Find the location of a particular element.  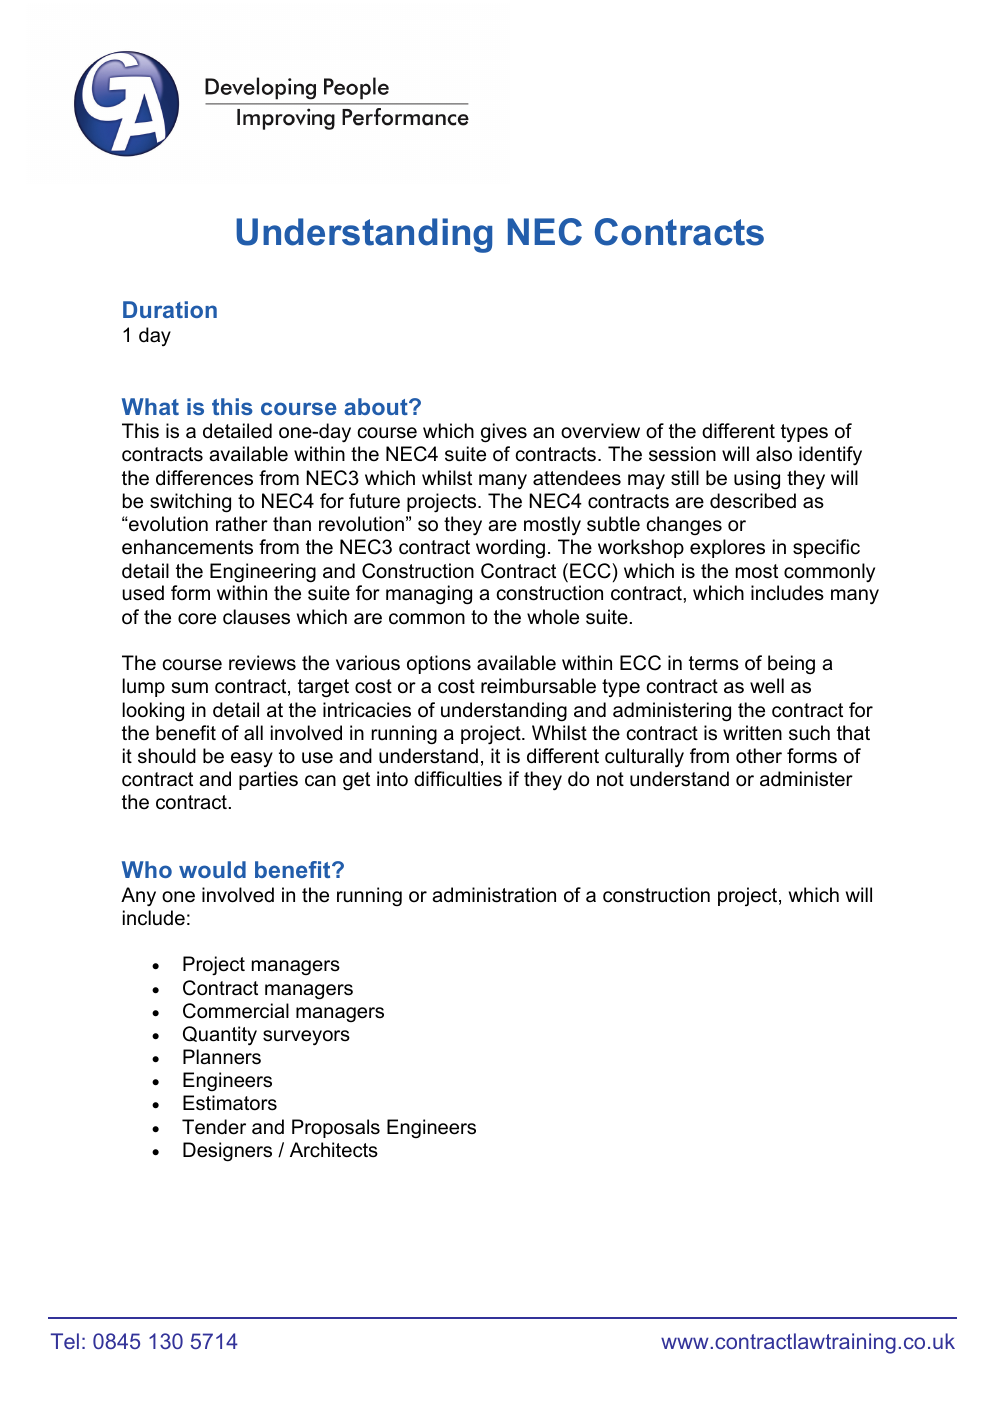

administration is located at coordinates (494, 895).
